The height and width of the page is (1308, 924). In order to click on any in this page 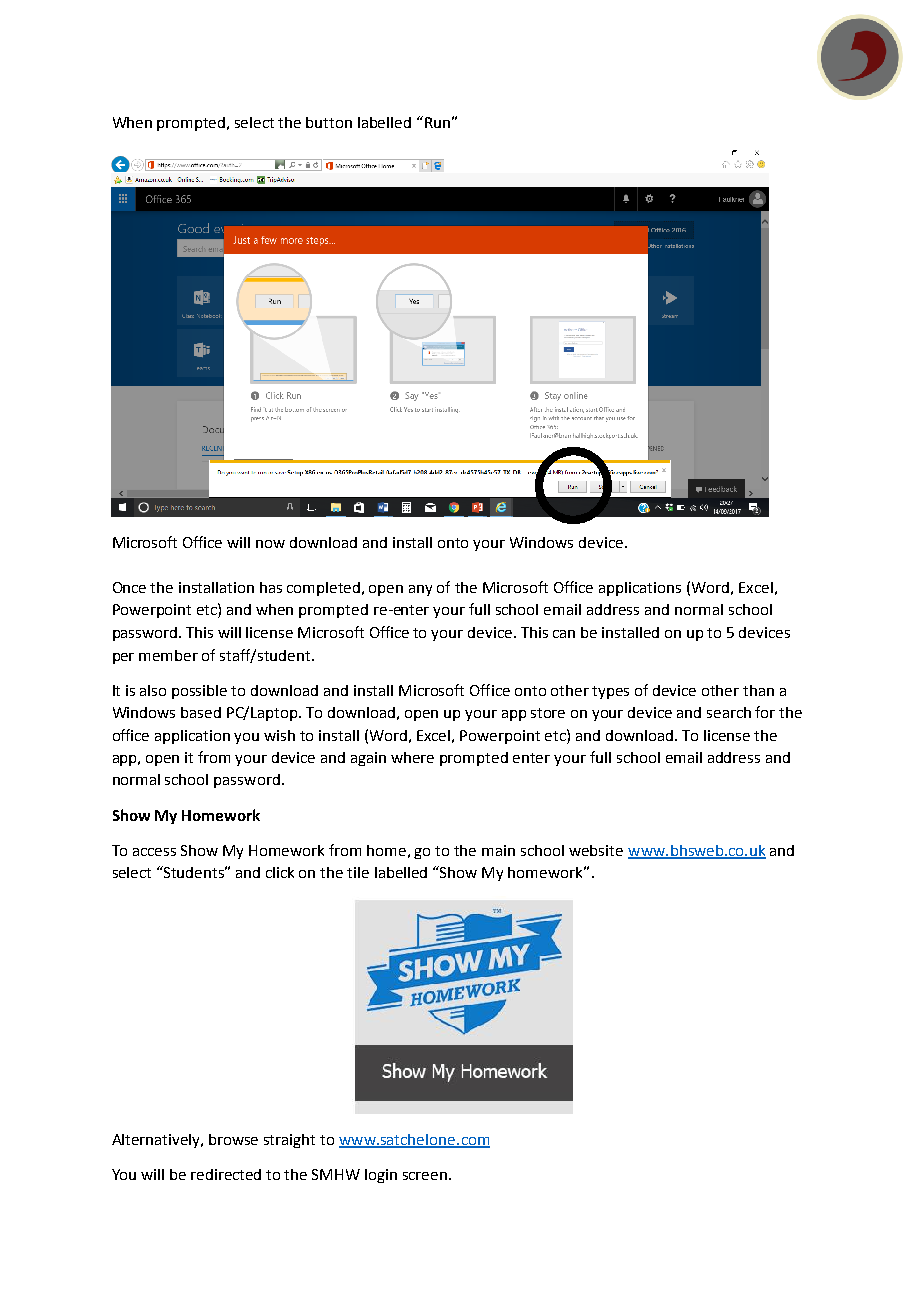, I will do `click(420, 590)`.
